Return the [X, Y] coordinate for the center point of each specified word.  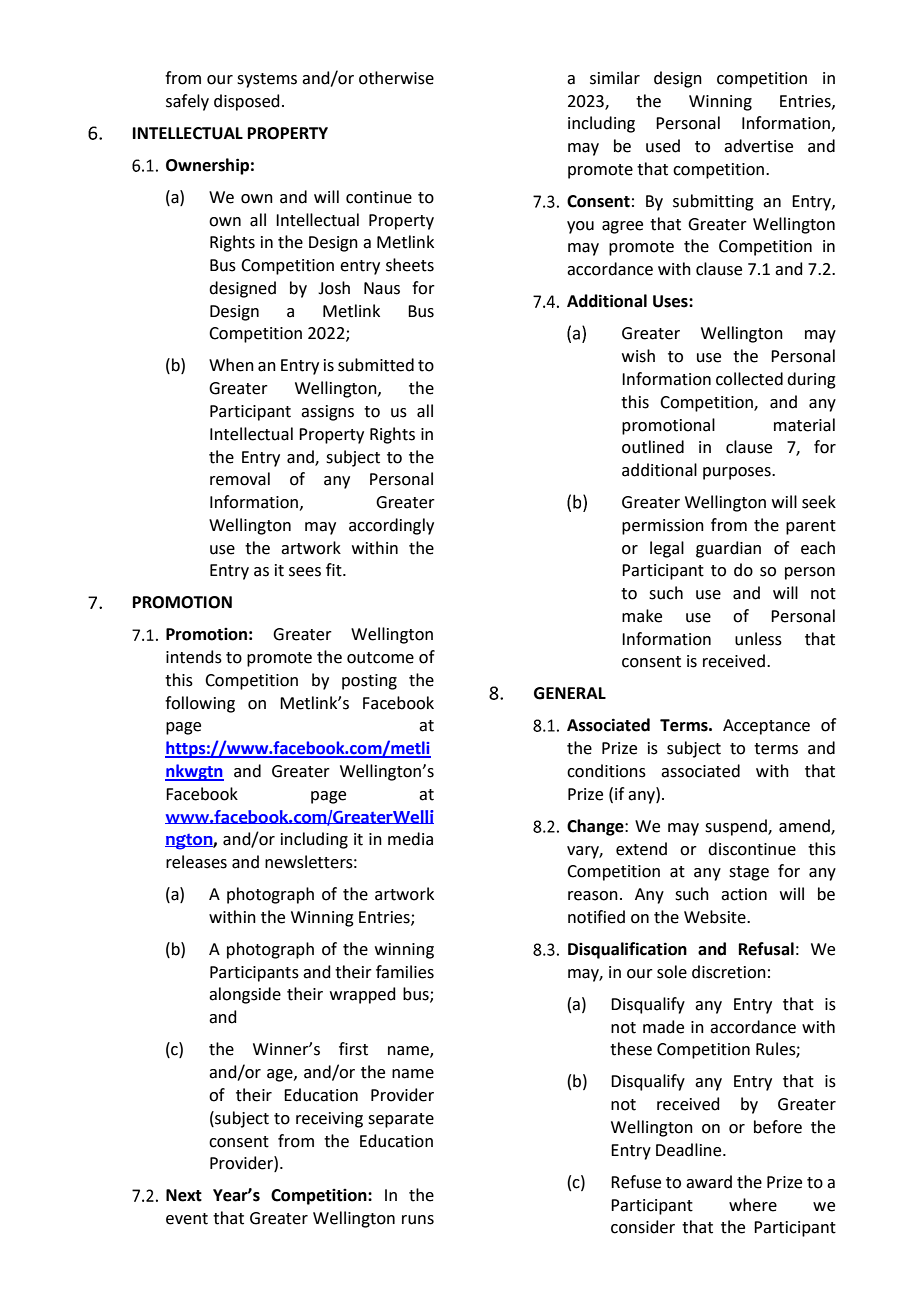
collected [749, 379]
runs [418, 1220]
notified [596, 917]
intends [194, 657]
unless [758, 639]
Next [184, 1195]
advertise [758, 146]
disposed [247, 102]
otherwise [396, 78]
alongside [245, 995]
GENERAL [570, 693]
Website [716, 917]
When [231, 365]
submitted [376, 365]
